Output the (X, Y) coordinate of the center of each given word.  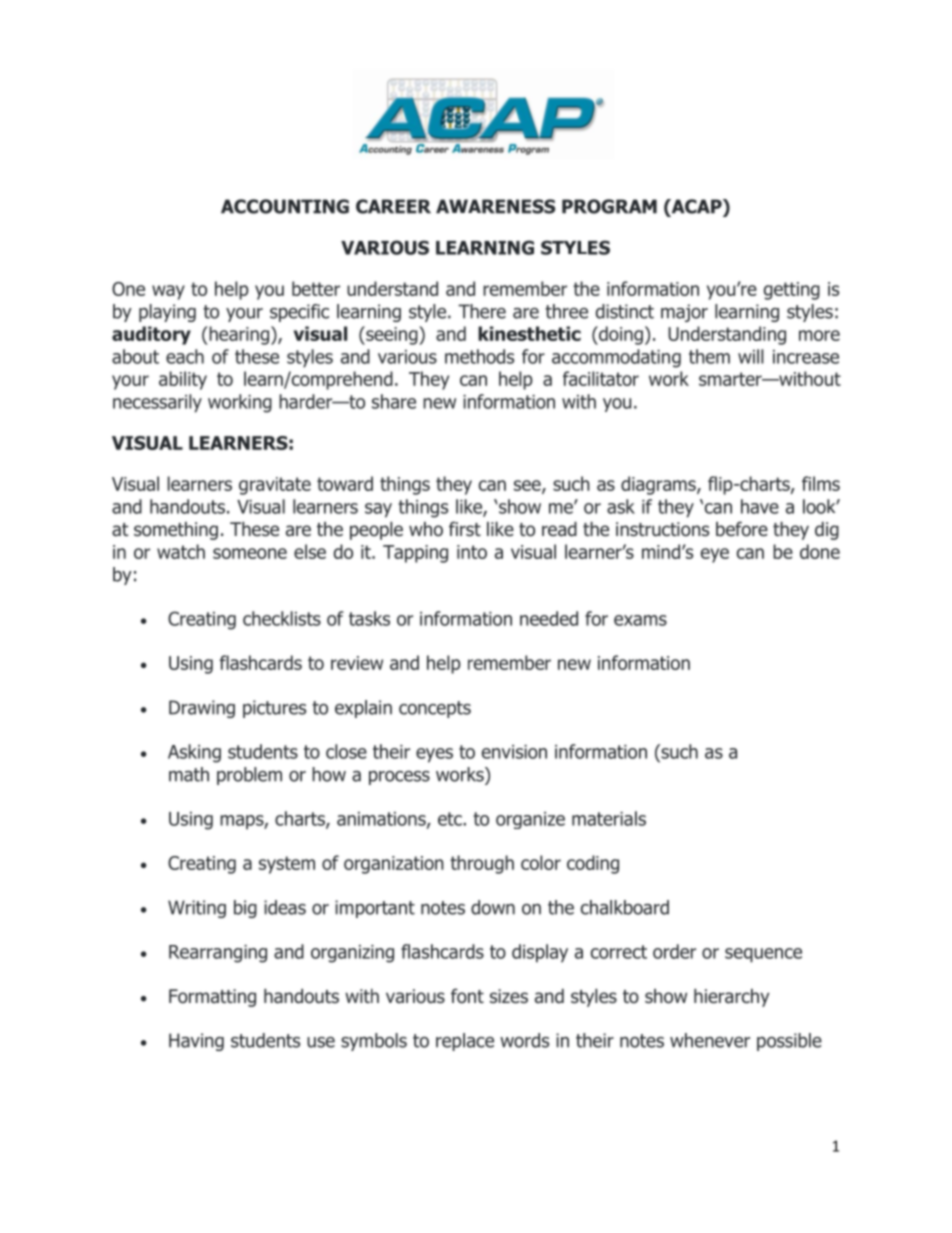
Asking (194, 753)
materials (609, 818)
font (467, 996)
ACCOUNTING (285, 206)
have (760, 506)
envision (514, 752)
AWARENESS (495, 206)
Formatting (212, 998)
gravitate (275, 486)
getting (792, 291)
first (465, 529)
